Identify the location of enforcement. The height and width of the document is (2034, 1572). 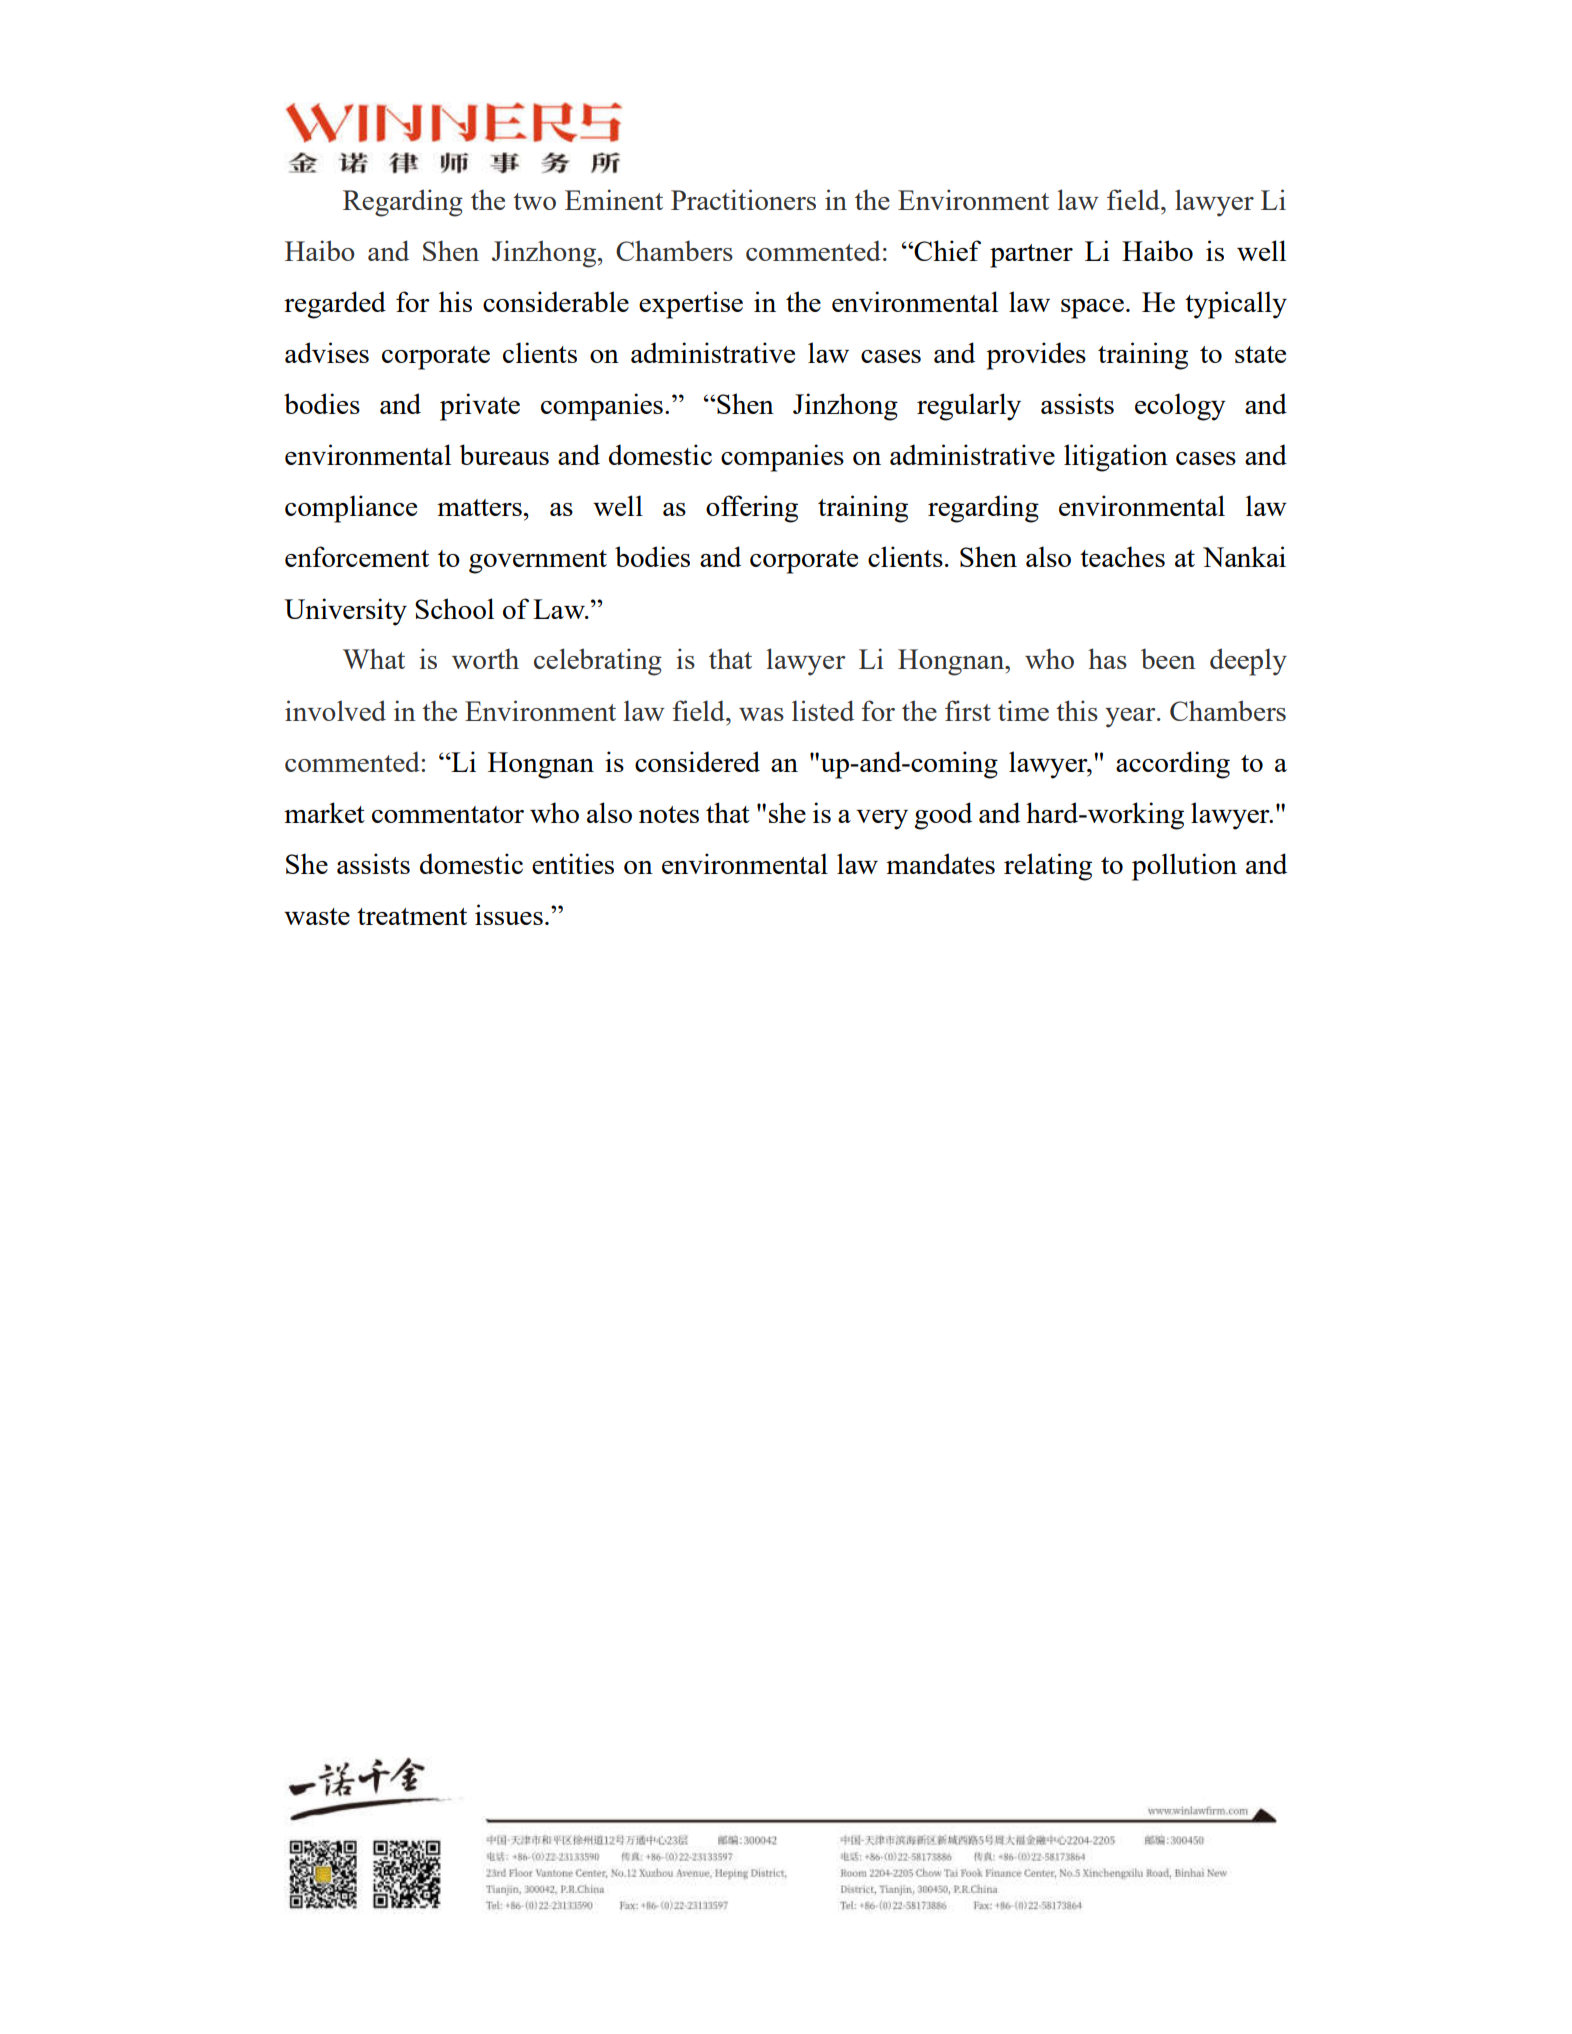
(357, 556).
